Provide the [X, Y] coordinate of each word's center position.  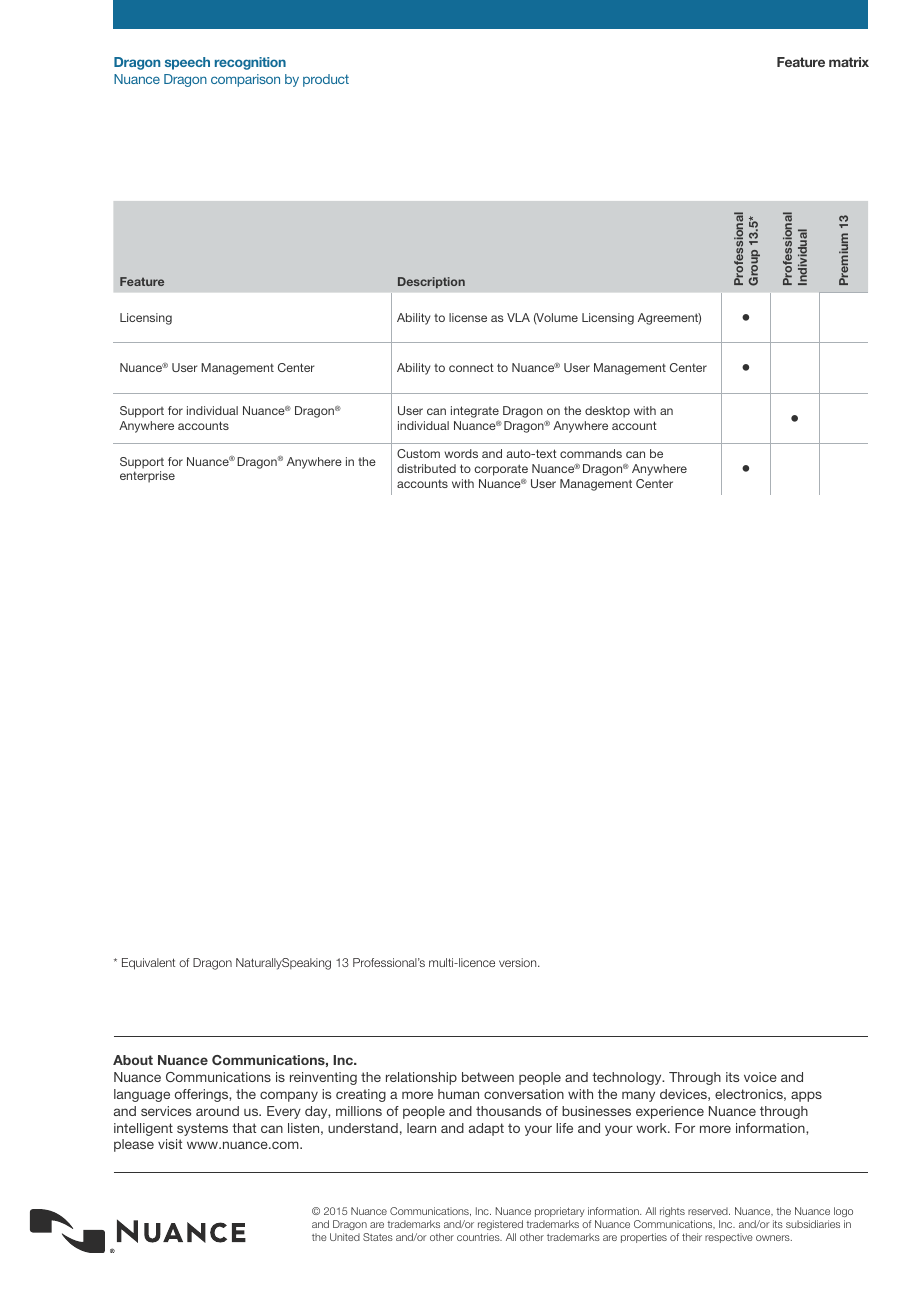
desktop [607, 412]
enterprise [147, 477]
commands [591, 453]
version [519, 962]
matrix [849, 62]
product [326, 80]
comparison [245, 80]
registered [500, 1225]
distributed [426, 468]
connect [471, 367]
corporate [501, 470]
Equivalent [148, 964]
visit [170, 1144]
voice [760, 1077]
